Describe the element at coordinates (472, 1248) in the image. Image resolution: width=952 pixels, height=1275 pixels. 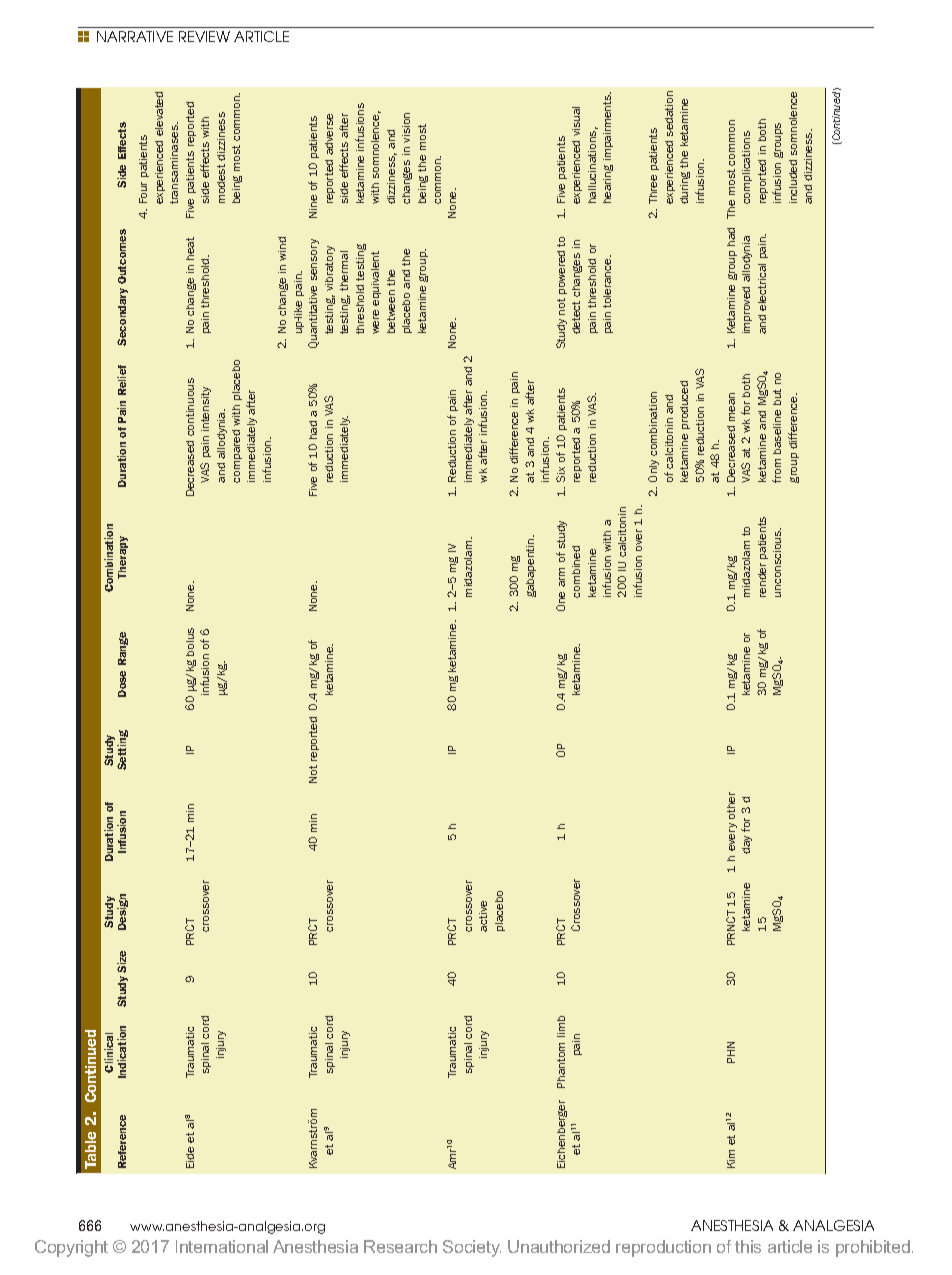
I see `Society` at that location.
